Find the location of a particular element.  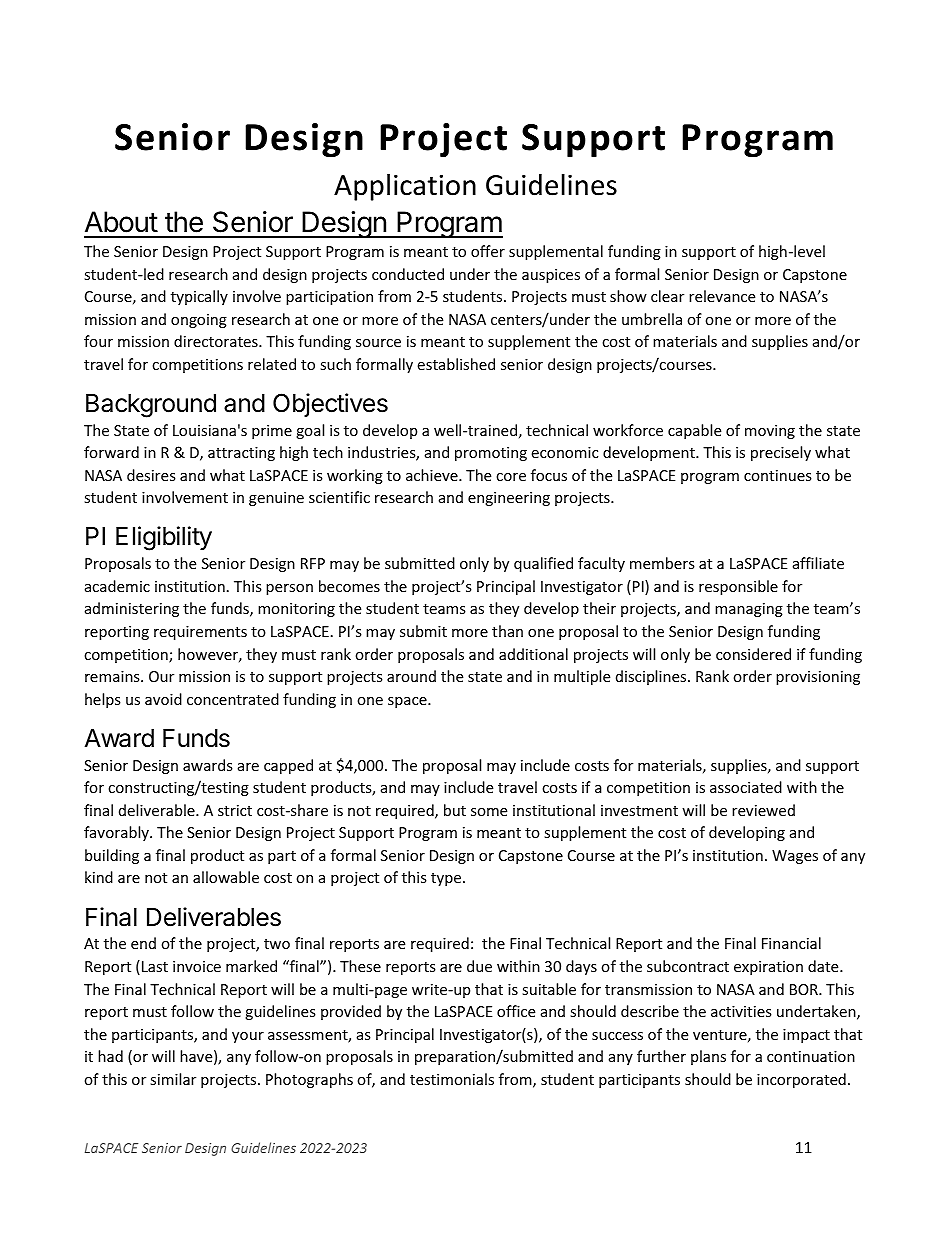

plans is located at coordinates (708, 1057).
